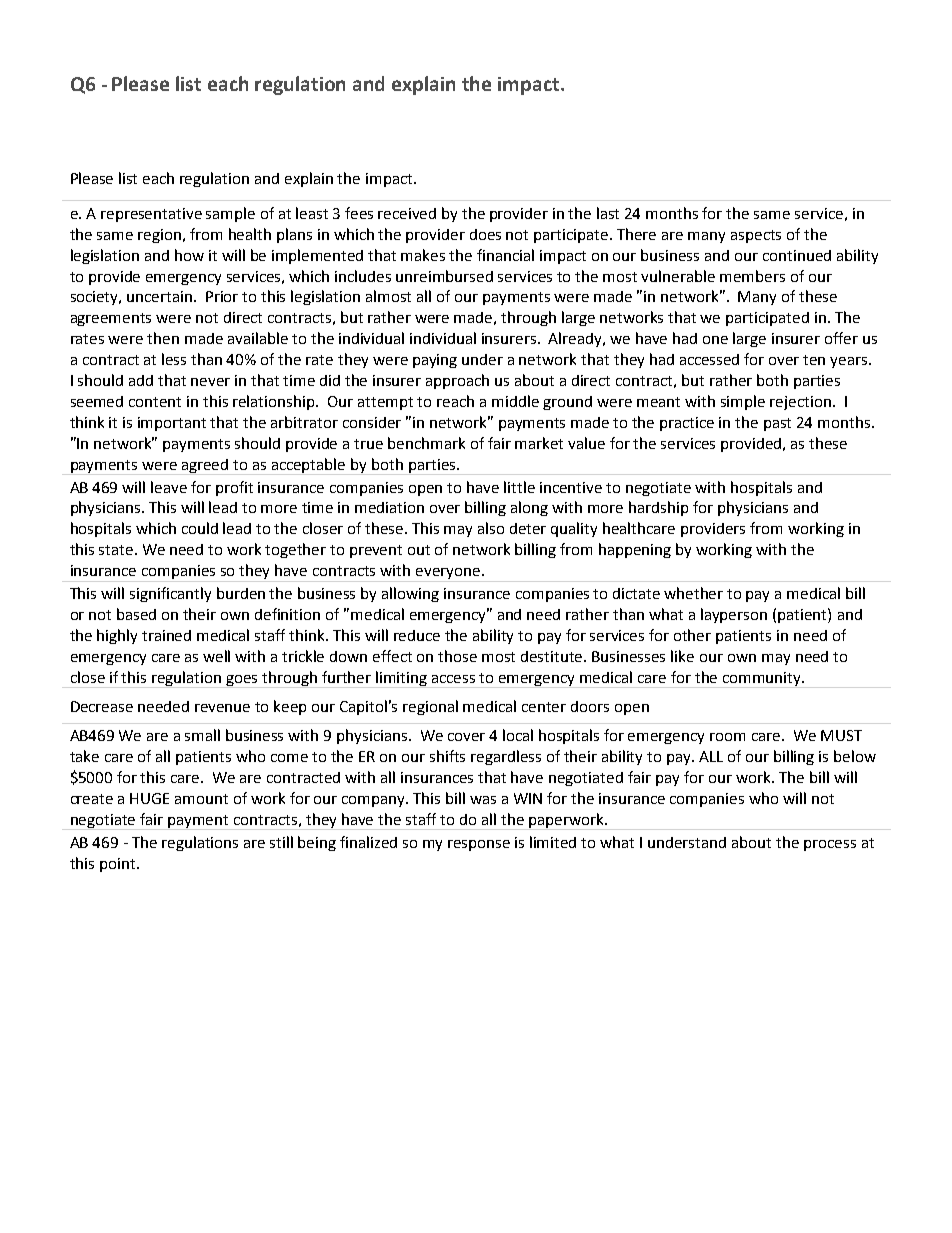 This document has width=952, height=1233. What do you see at coordinates (658, 508) in the document?
I see `hardship` at bounding box center [658, 508].
